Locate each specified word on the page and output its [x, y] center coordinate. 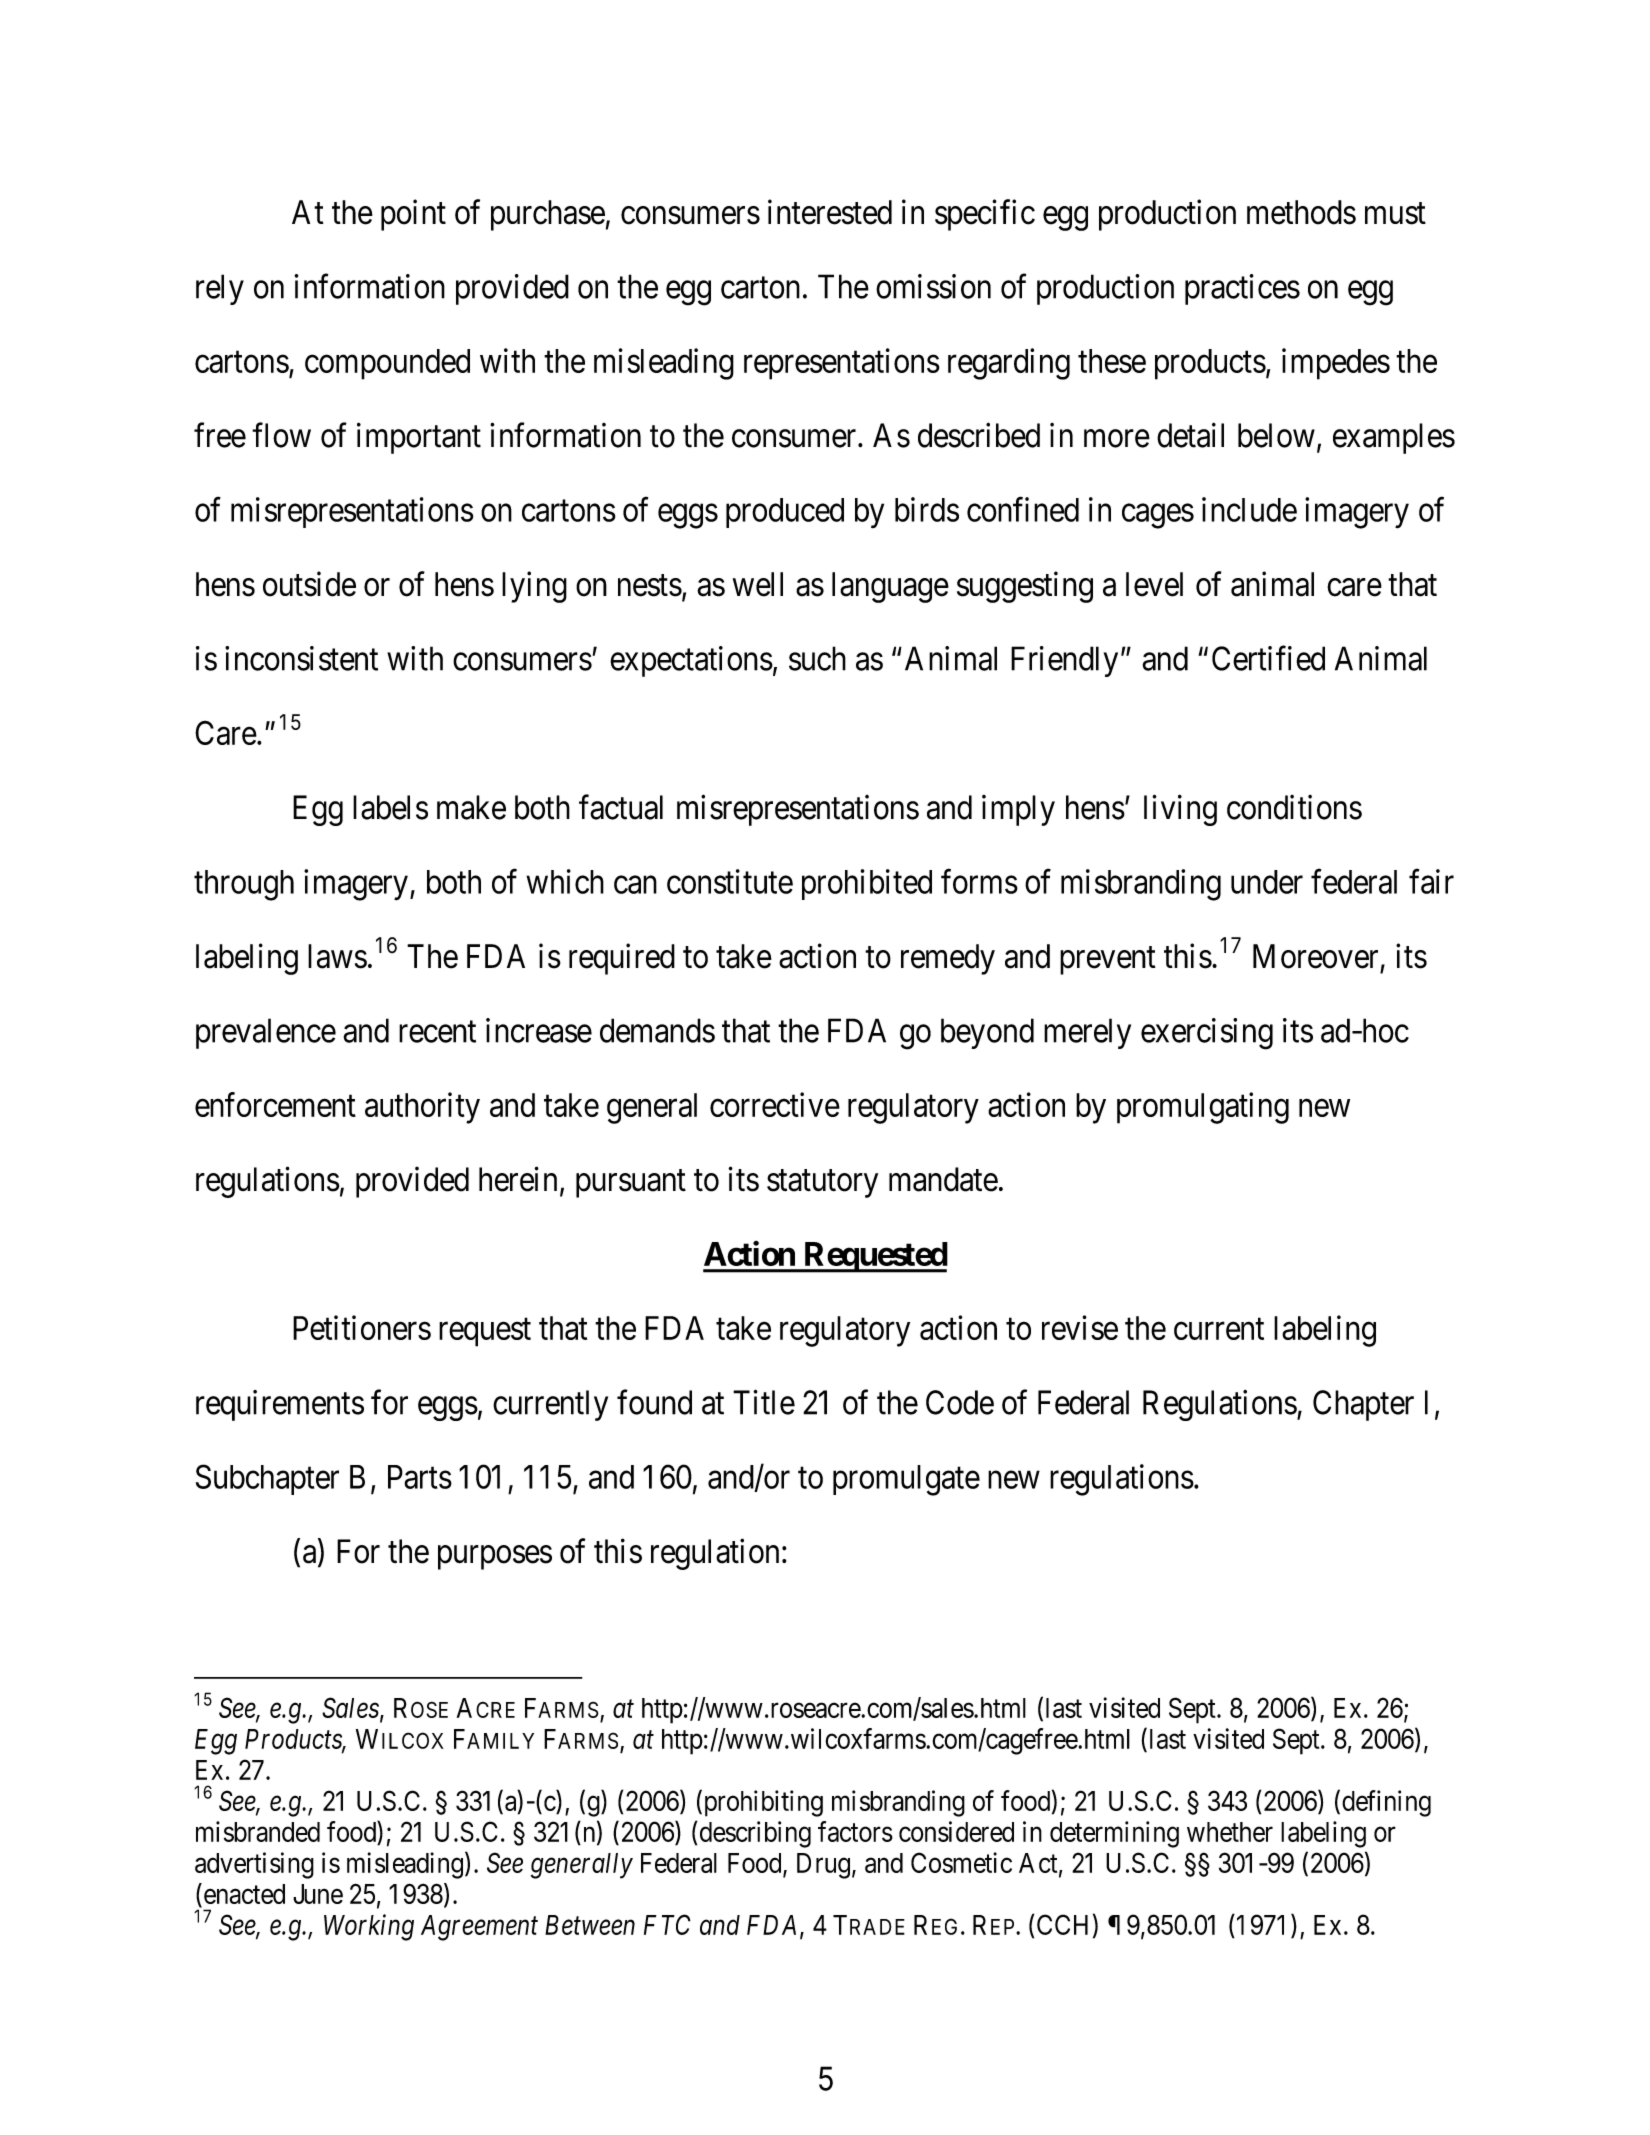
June [318, 1894]
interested [830, 212]
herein [518, 1179]
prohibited [867, 884]
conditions [1294, 807]
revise [1080, 1327]
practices [1242, 289]
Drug [823, 1866]
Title [764, 1402]
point [413, 215]
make [471, 807]
